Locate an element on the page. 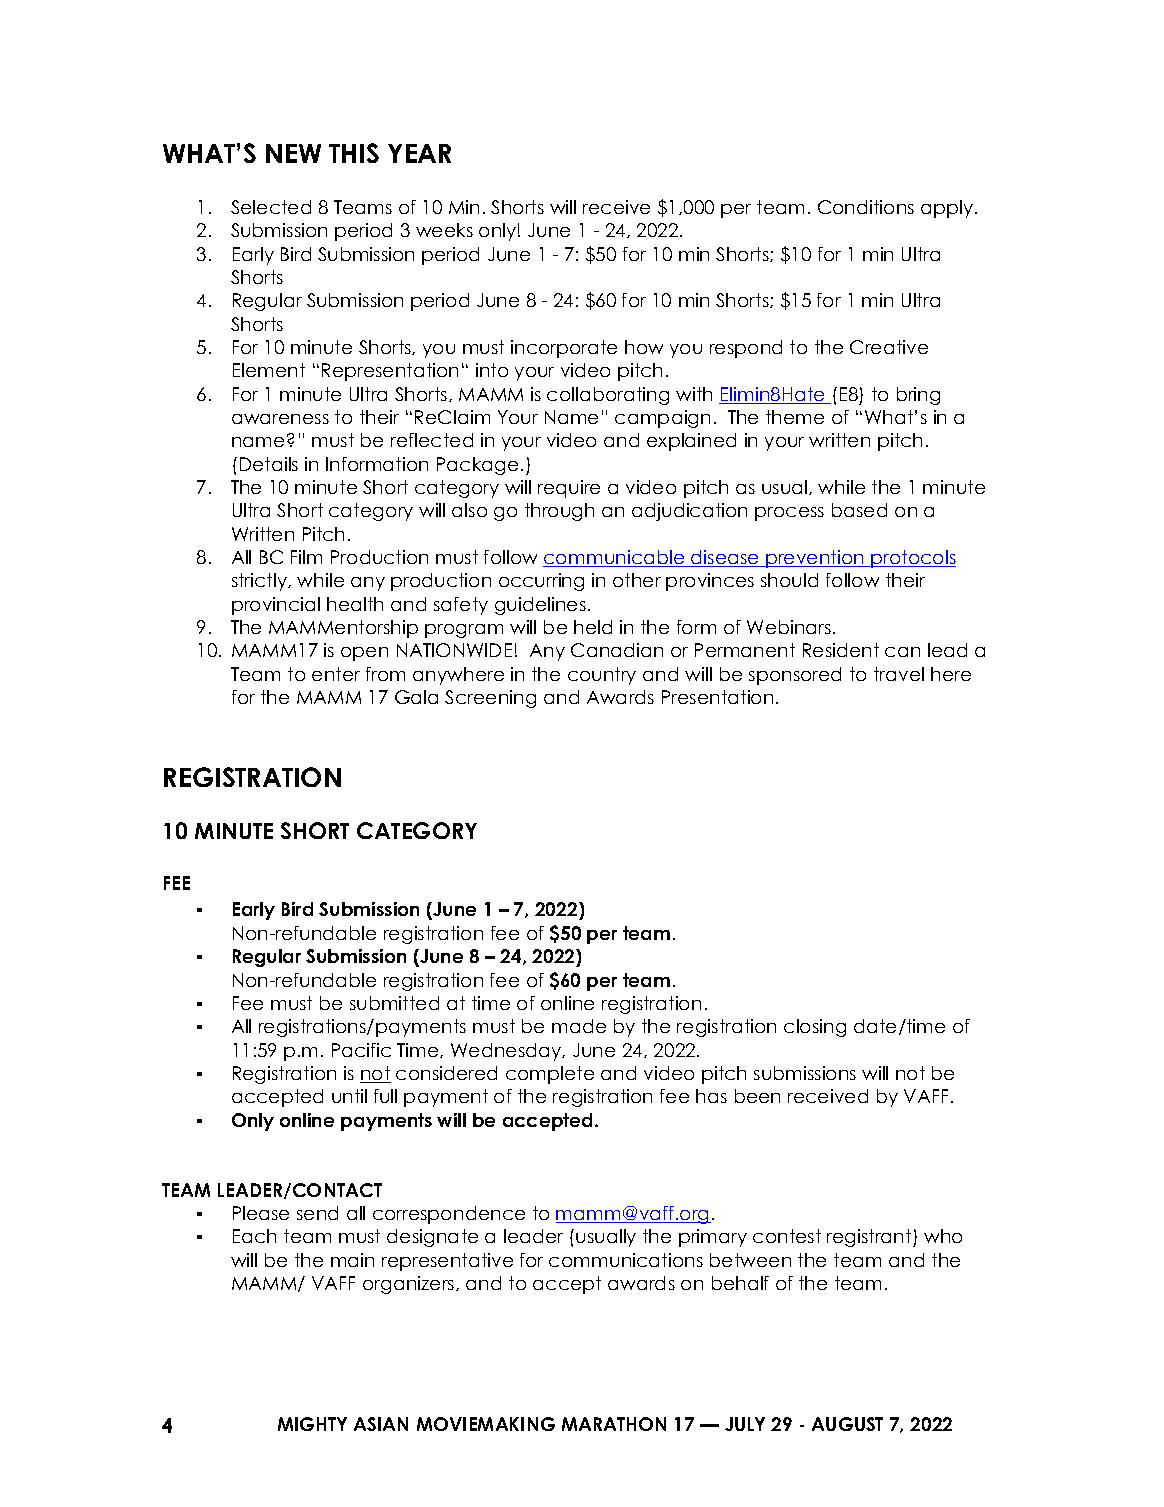 This document has width=1164, height=1507. closing is located at coordinates (815, 1028).
